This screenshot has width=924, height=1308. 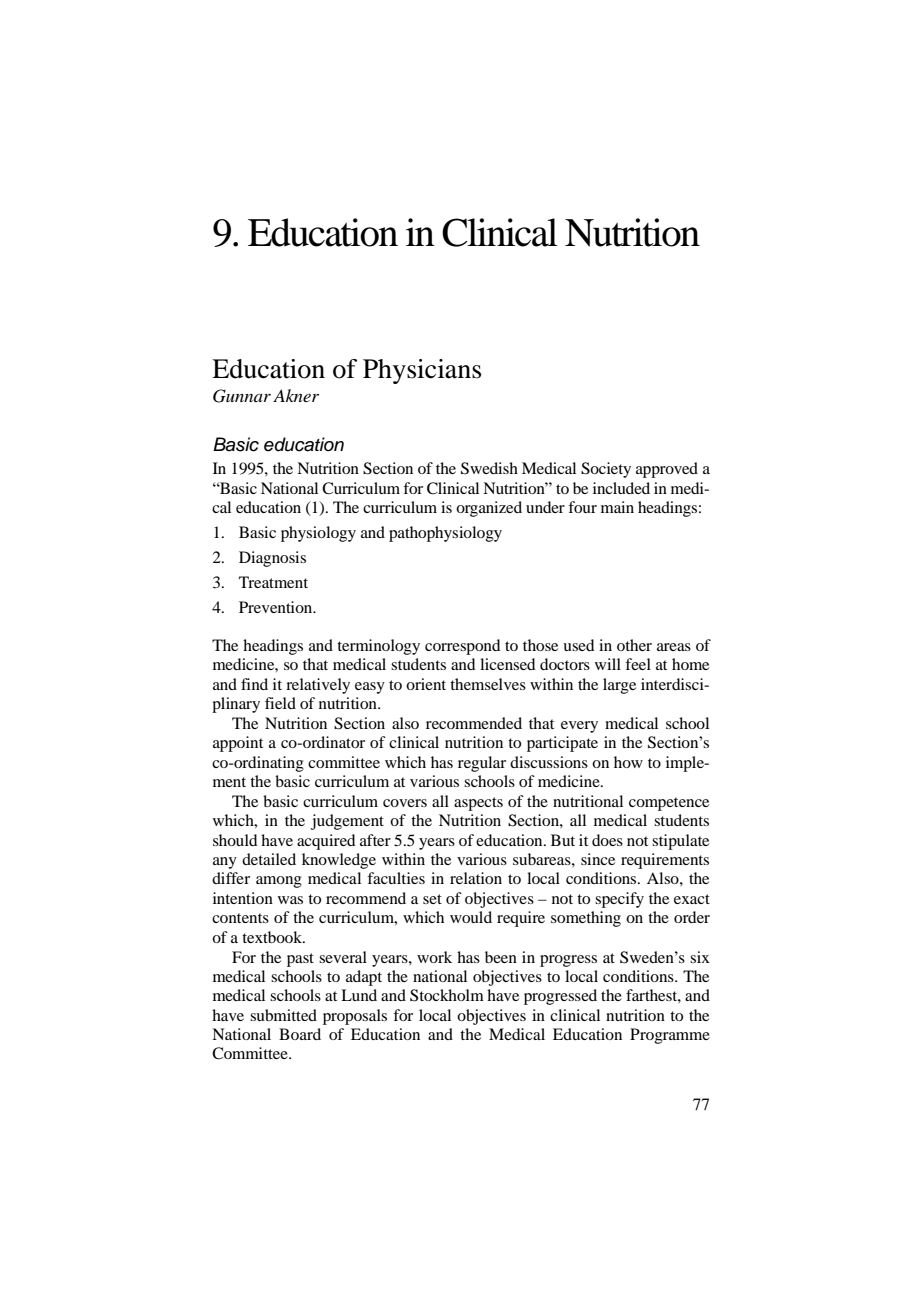 What do you see at coordinates (272, 559) in the screenshot?
I see `Diagnosis` at bounding box center [272, 559].
